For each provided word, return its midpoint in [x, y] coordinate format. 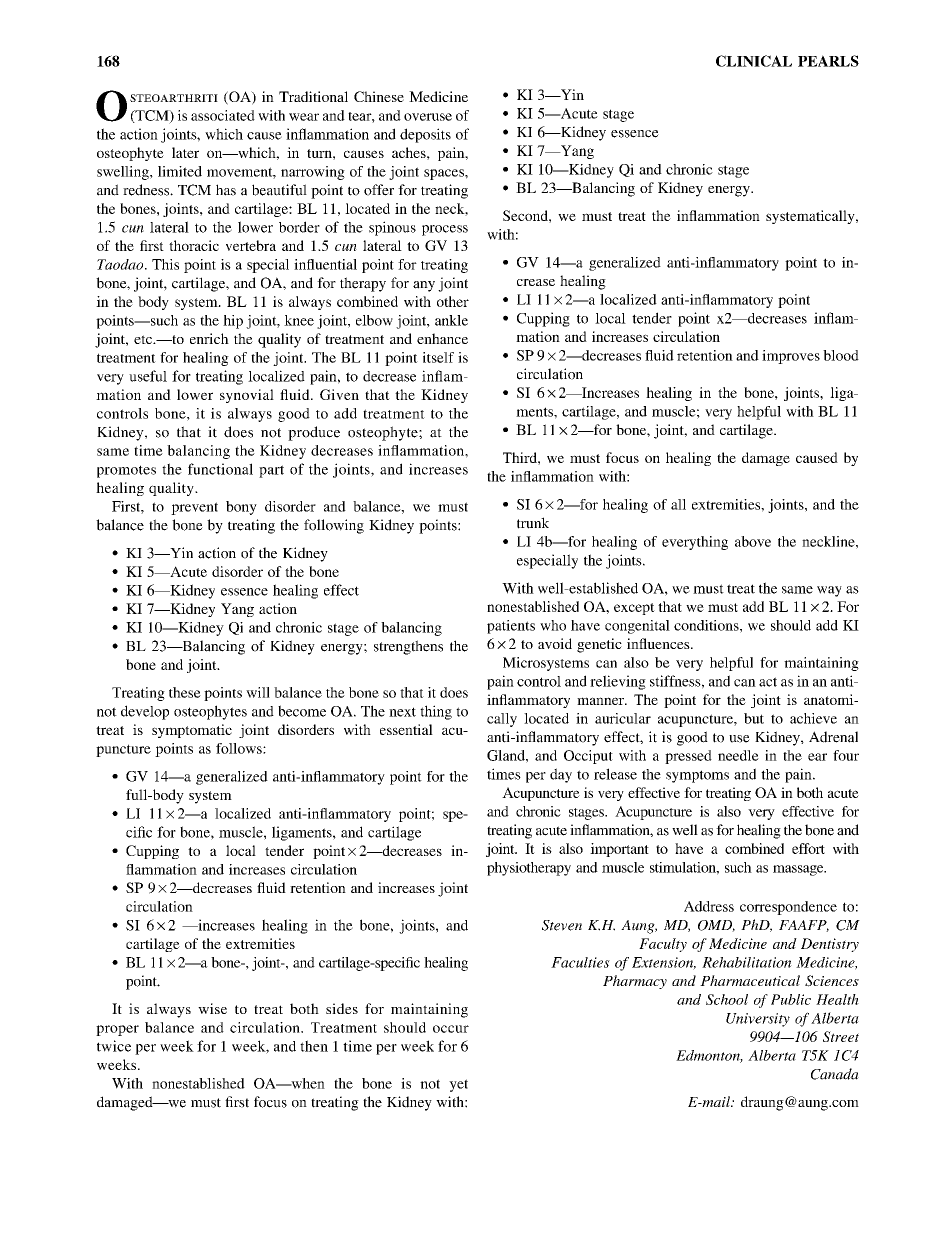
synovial [247, 396]
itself [438, 357]
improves [791, 357]
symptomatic [192, 731]
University [758, 1020]
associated [223, 115]
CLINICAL [754, 61]
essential [406, 729]
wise [212, 1008]
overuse [428, 117]
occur [451, 1029]
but [754, 718]
